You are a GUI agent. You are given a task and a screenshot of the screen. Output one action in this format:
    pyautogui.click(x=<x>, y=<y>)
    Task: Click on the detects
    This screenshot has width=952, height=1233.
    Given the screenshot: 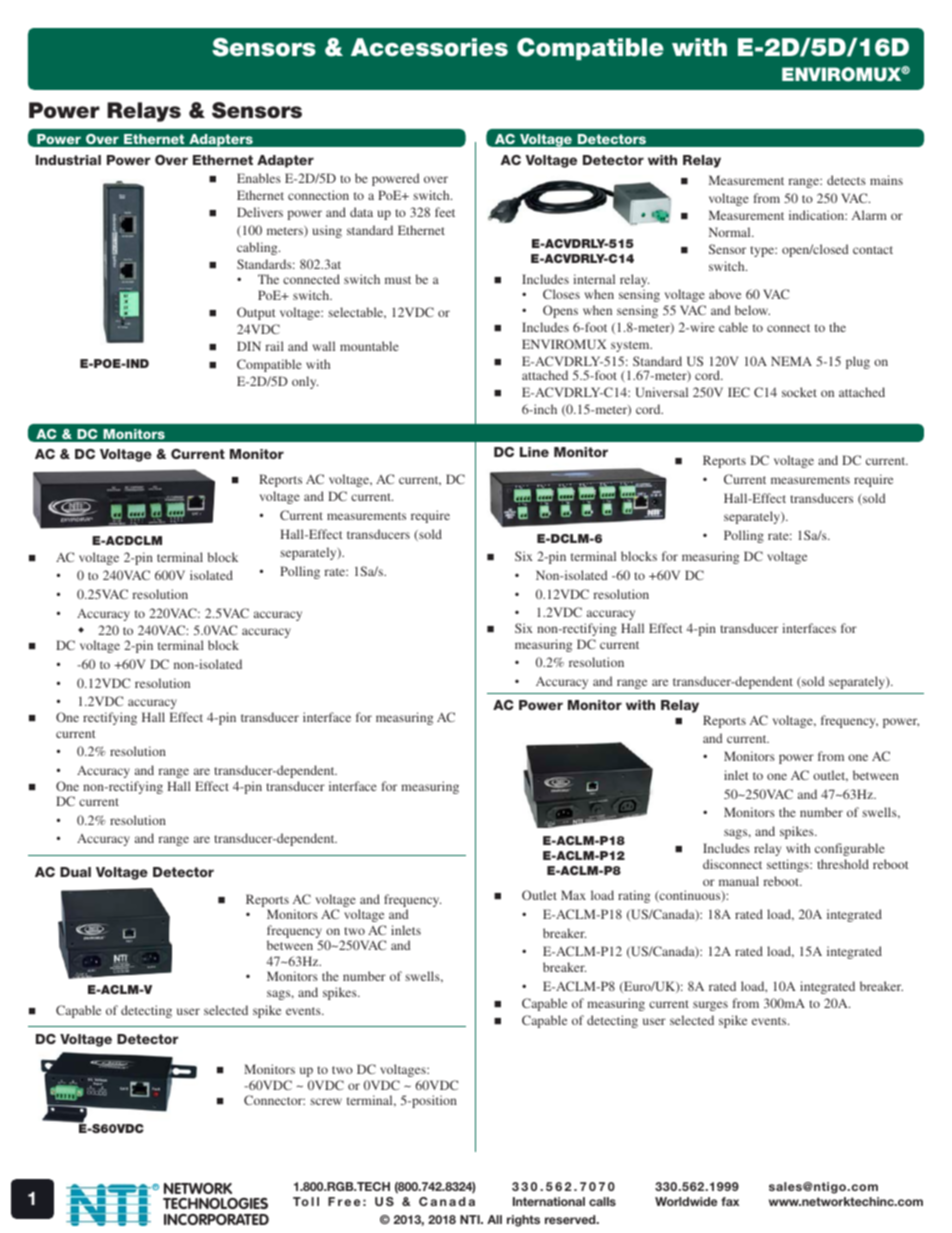 What is the action you would take?
    pyautogui.click(x=846, y=180)
